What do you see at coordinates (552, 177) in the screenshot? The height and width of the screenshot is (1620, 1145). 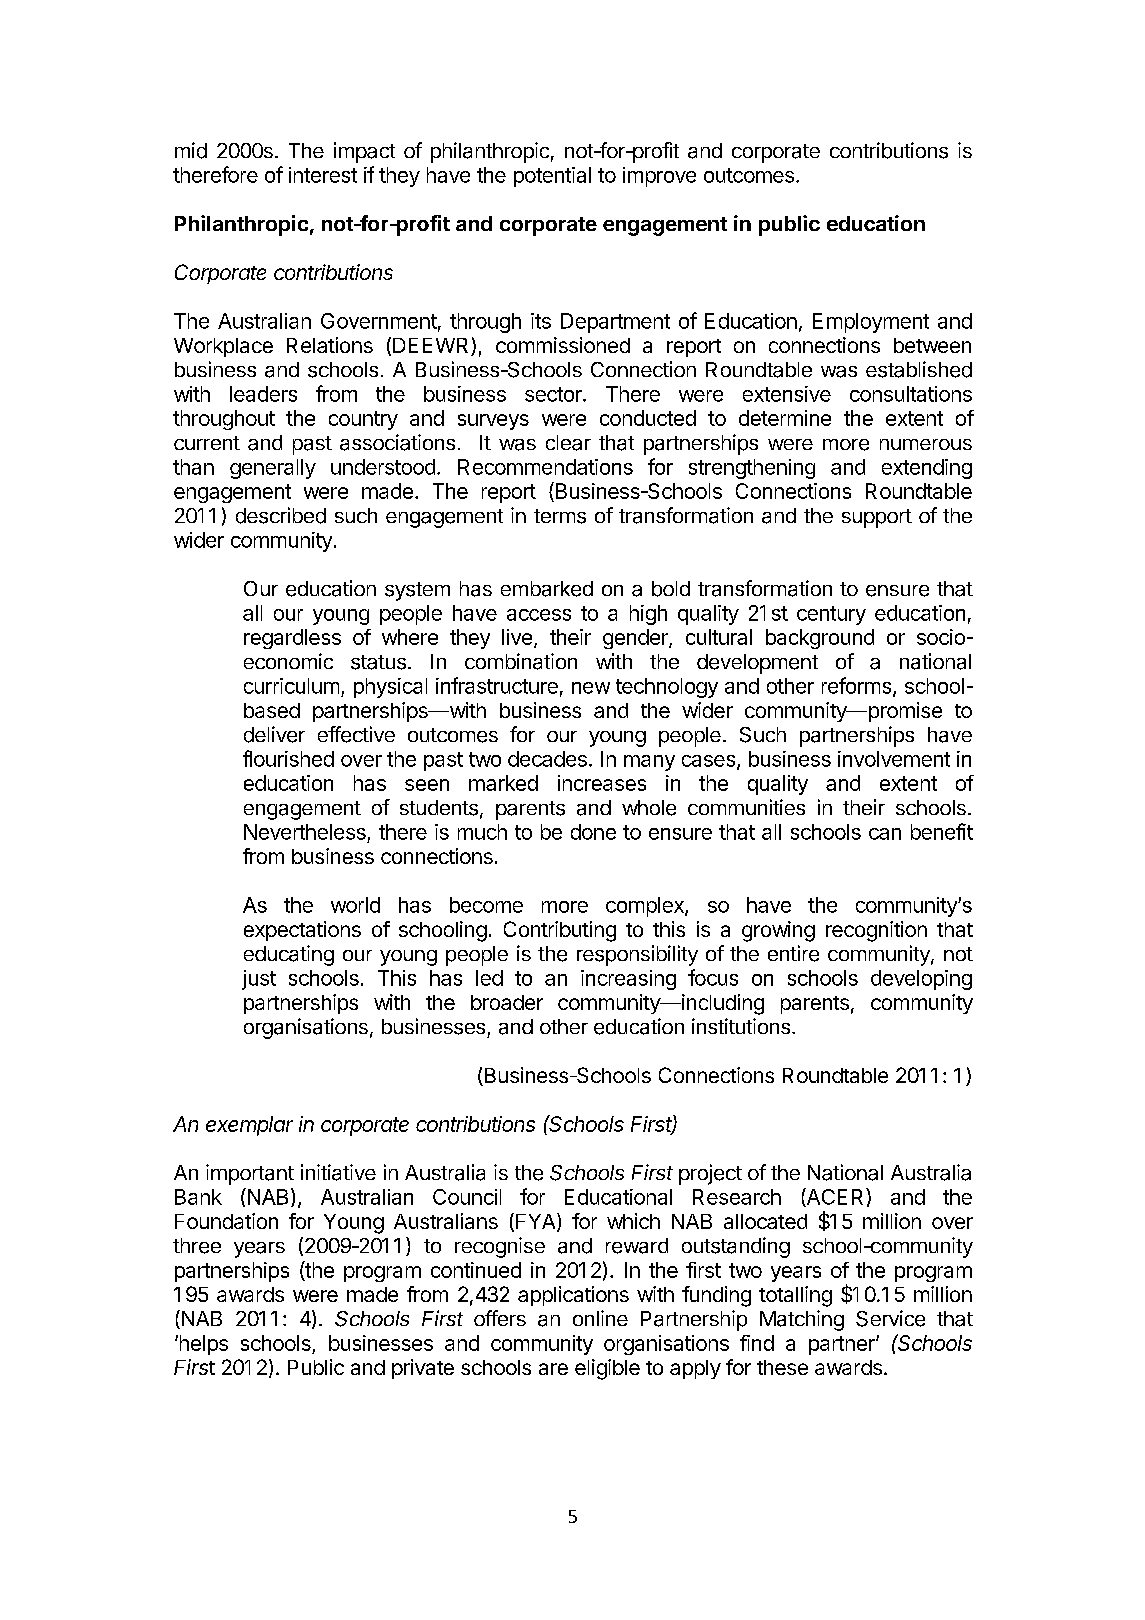 I see `potential` at bounding box center [552, 177].
